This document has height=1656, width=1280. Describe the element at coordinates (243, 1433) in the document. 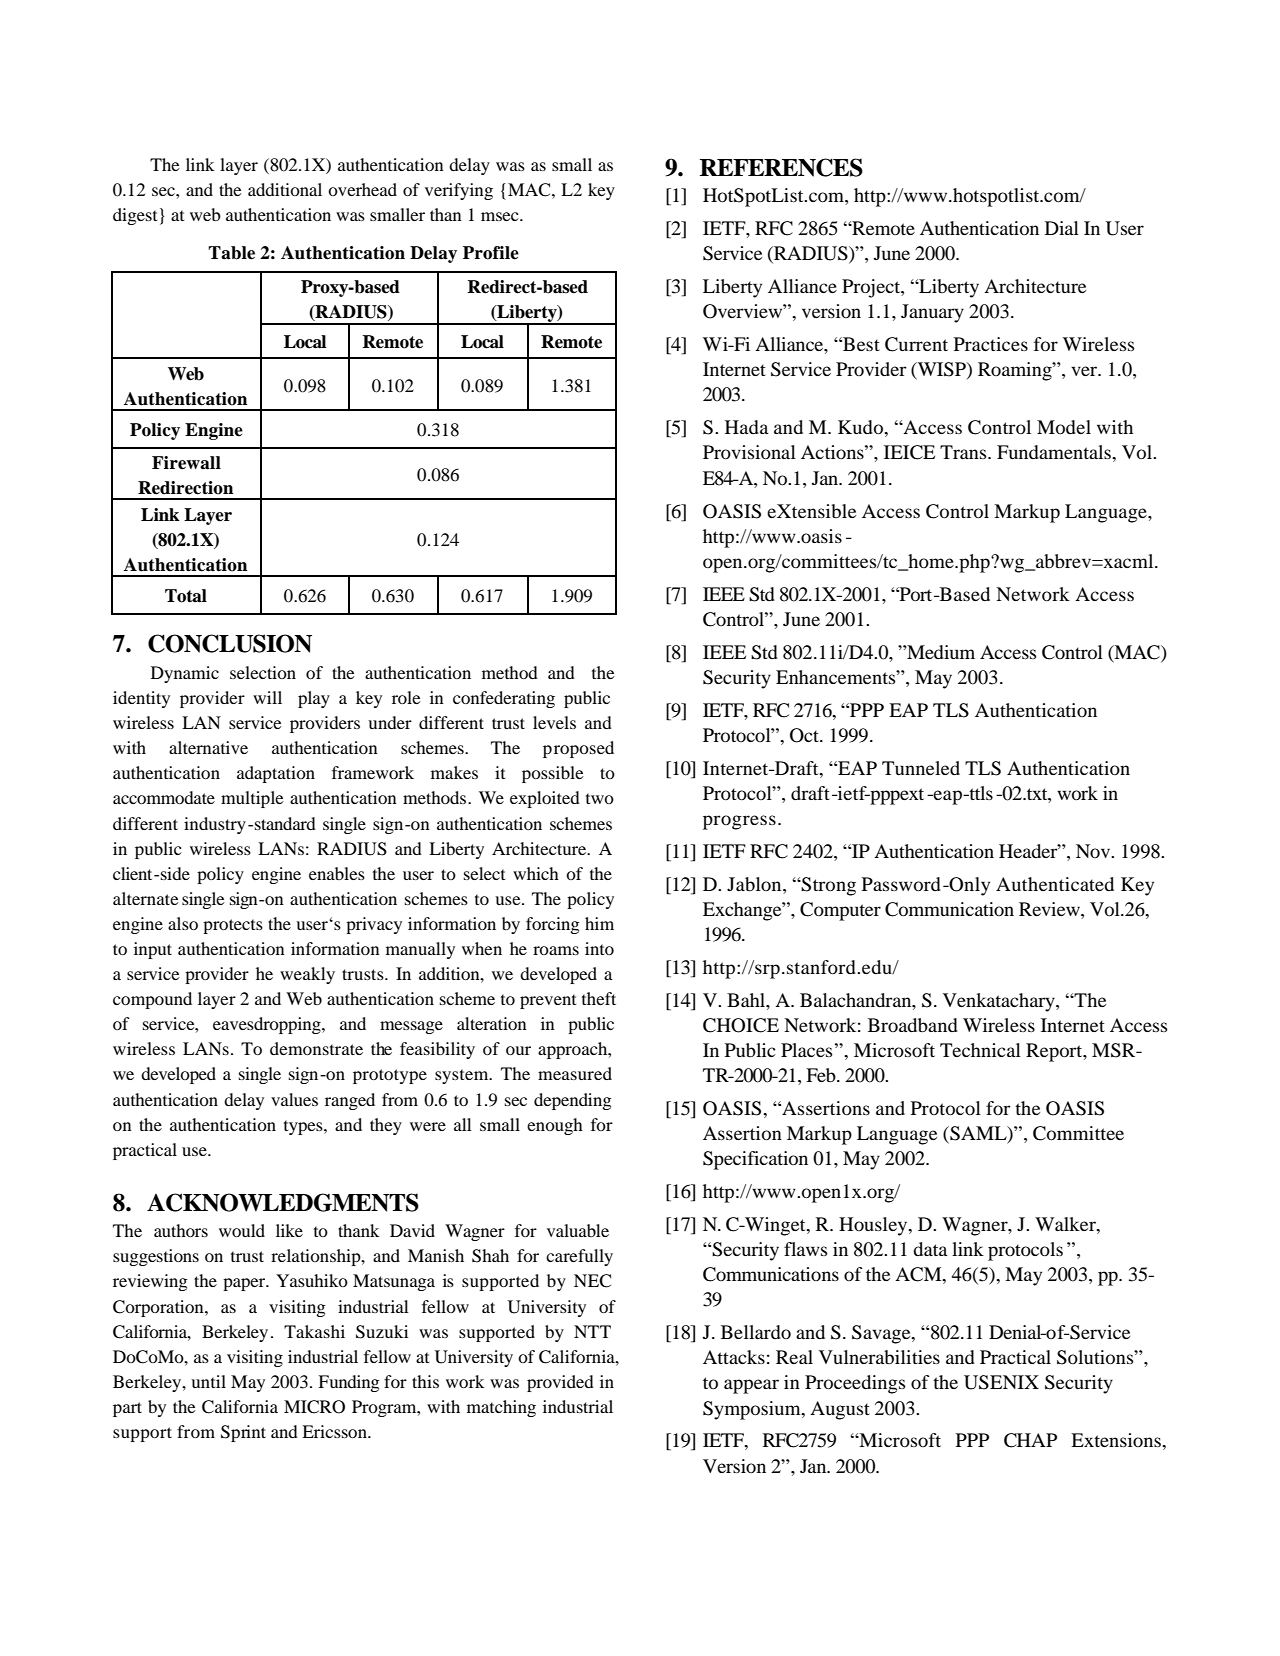

I see `Sprint` at that location.
